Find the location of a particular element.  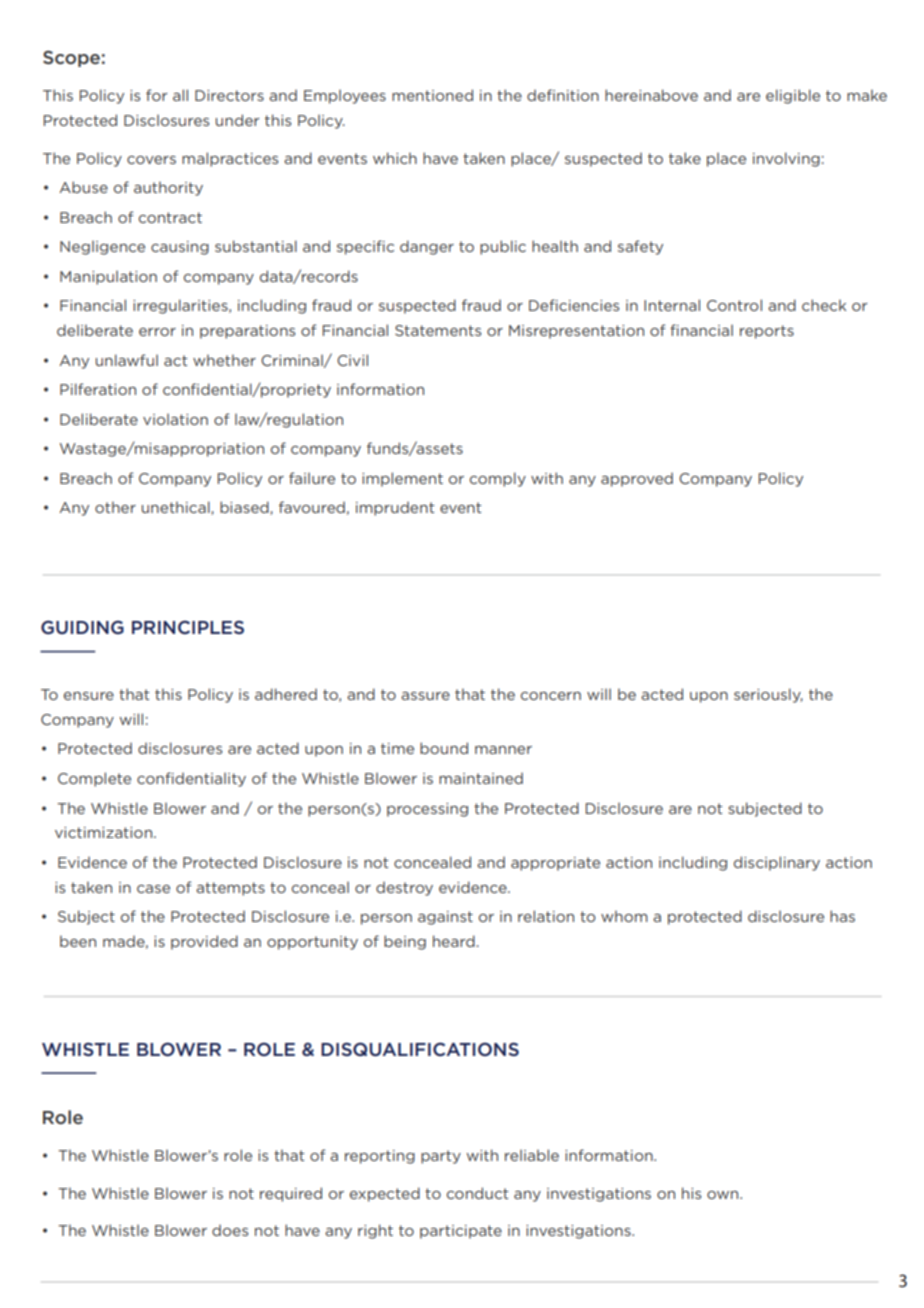

all is located at coordinates (180, 95).
